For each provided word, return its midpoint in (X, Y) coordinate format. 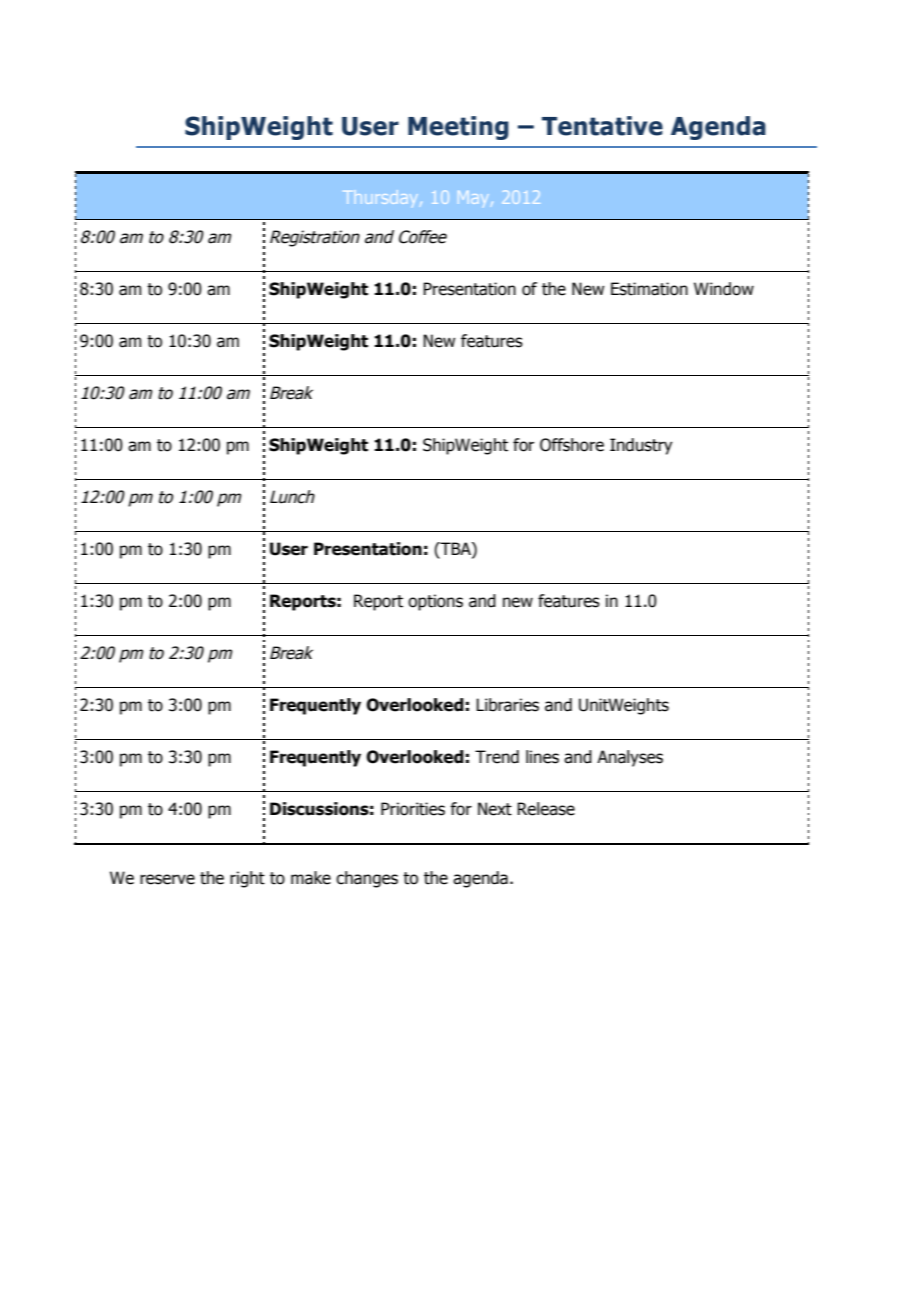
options (435, 602)
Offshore (572, 445)
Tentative (602, 126)
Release (546, 809)
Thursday (380, 197)
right (247, 879)
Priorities (413, 809)
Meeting (458, 128)
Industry (641, 446)
